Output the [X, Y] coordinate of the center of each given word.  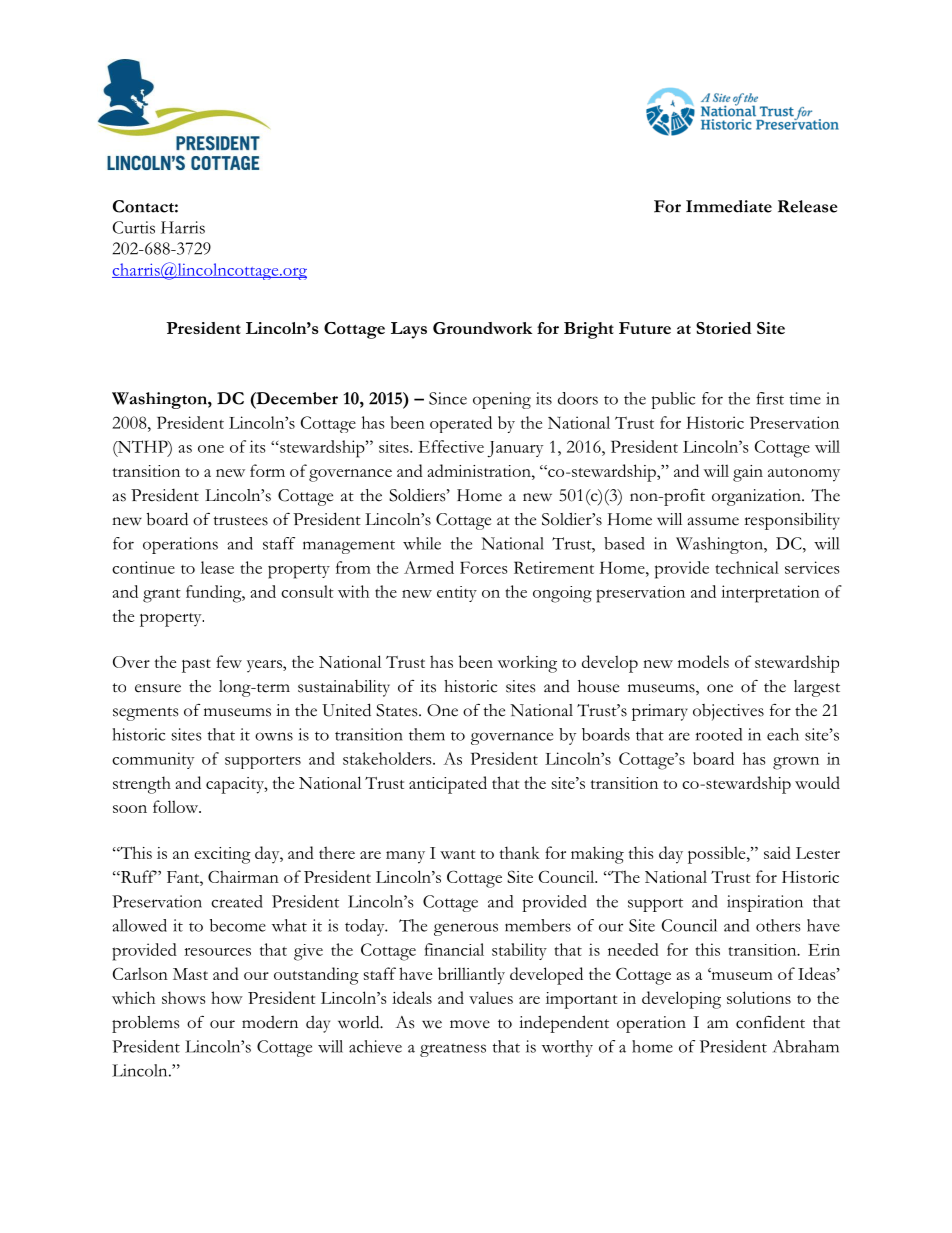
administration [480, 470]
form [267, 470]
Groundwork [482, 328]
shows [183, 997]
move [470, 1024]
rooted [719, 734]
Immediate [729, 206]
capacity [236, 785]
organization [757, 497]
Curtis [134, 227]
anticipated [448, 785]
